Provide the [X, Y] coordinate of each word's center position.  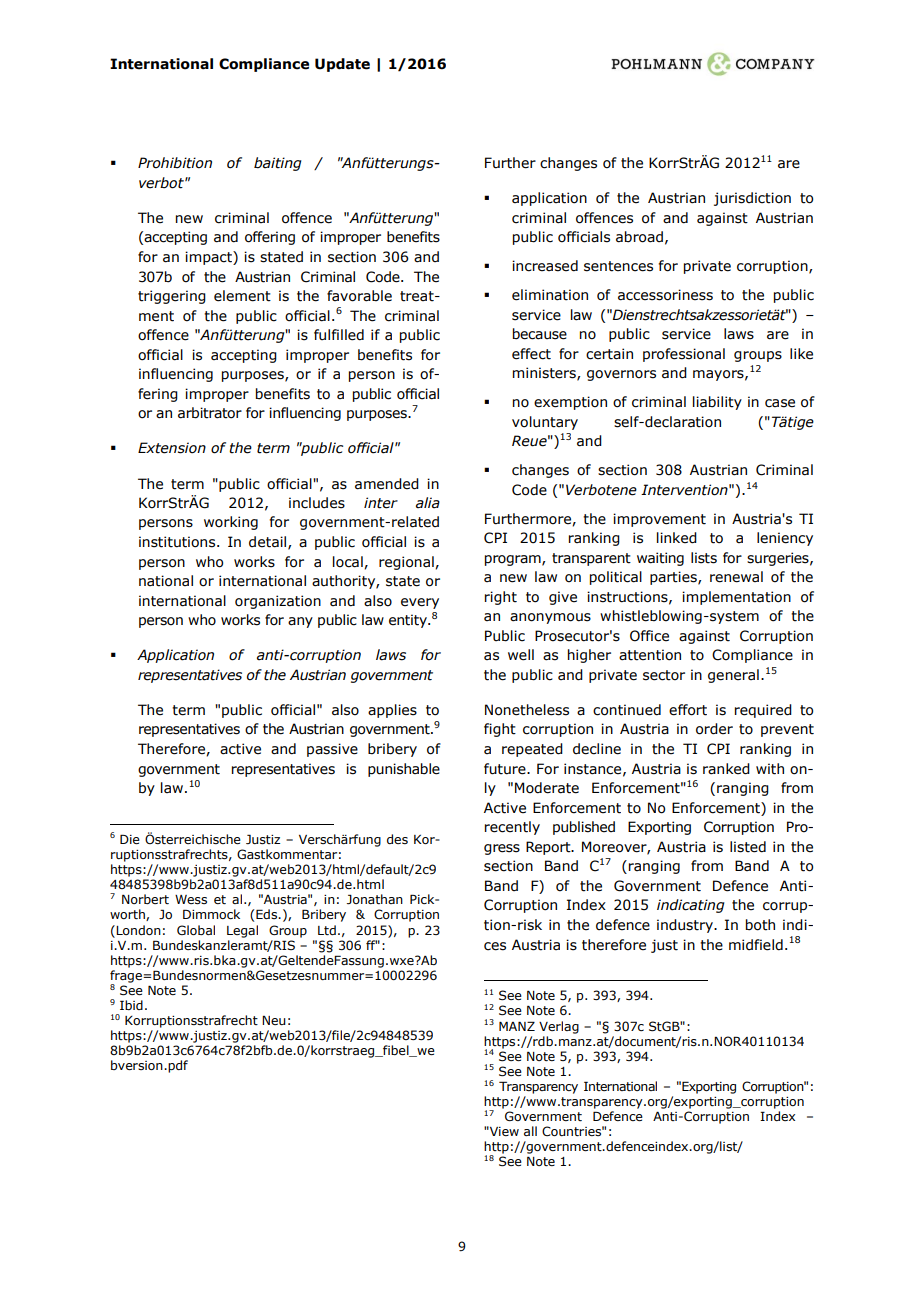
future [506, 769]
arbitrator [210, 413]
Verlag [559, 1027]
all [530, 1131]
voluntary [545, 423]
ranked [726, 769]
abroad [639, 237]
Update [342, 65]
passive [332, 750]
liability [717, 403]
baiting [278, 164]
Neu [274, 1020]
